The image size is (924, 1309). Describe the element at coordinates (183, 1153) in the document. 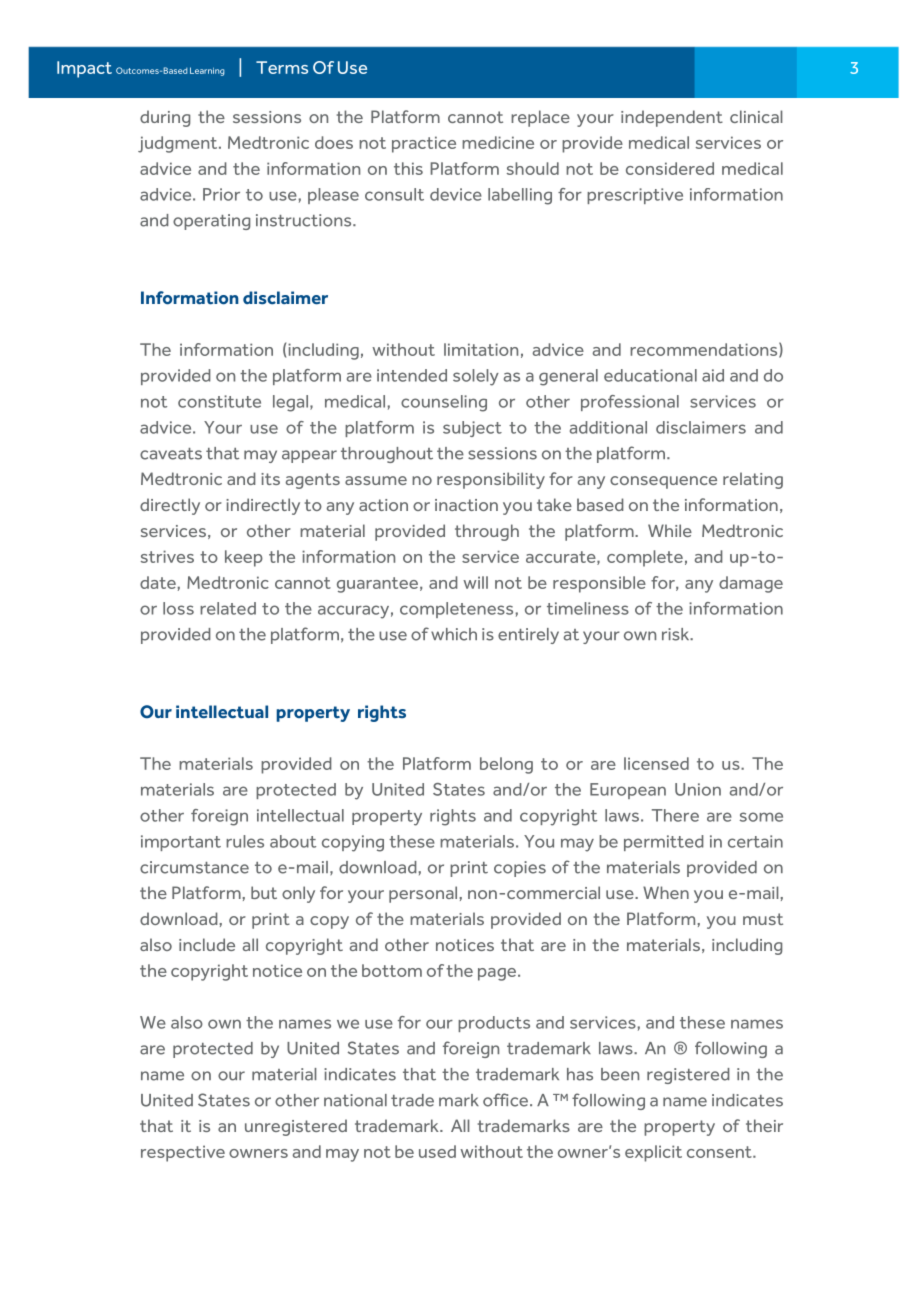

I see `respective` at that location.
